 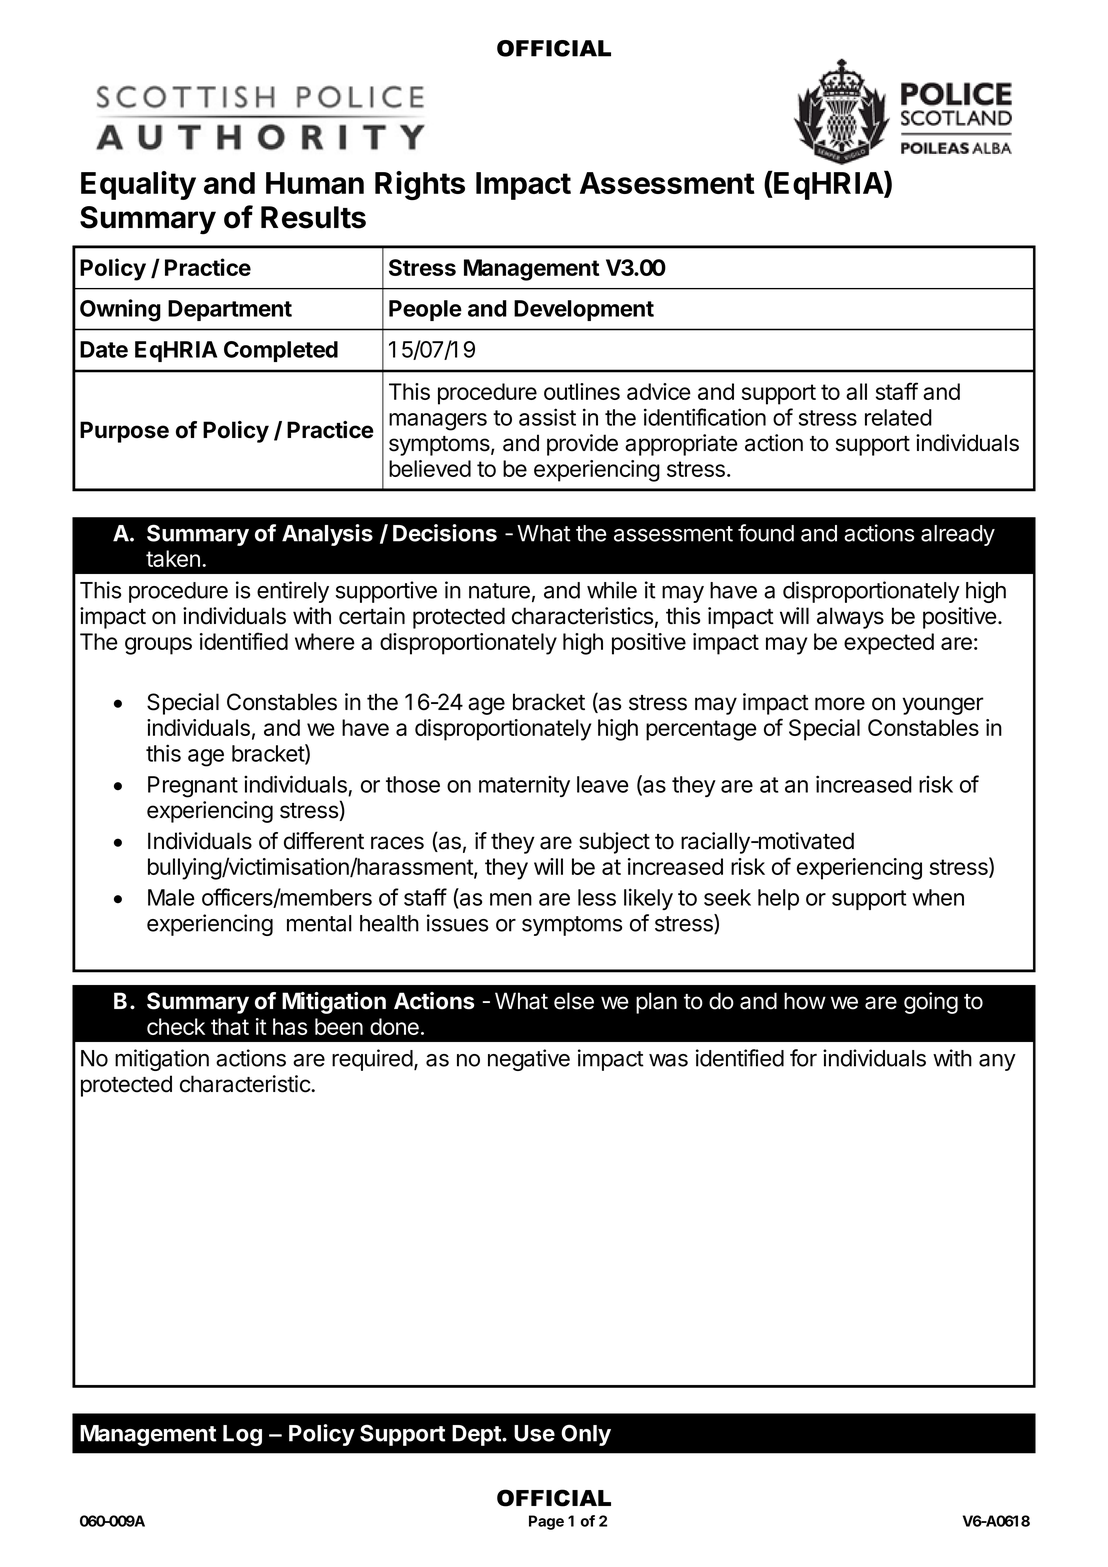 I want to click on Development, so click(x=584, y=310).
